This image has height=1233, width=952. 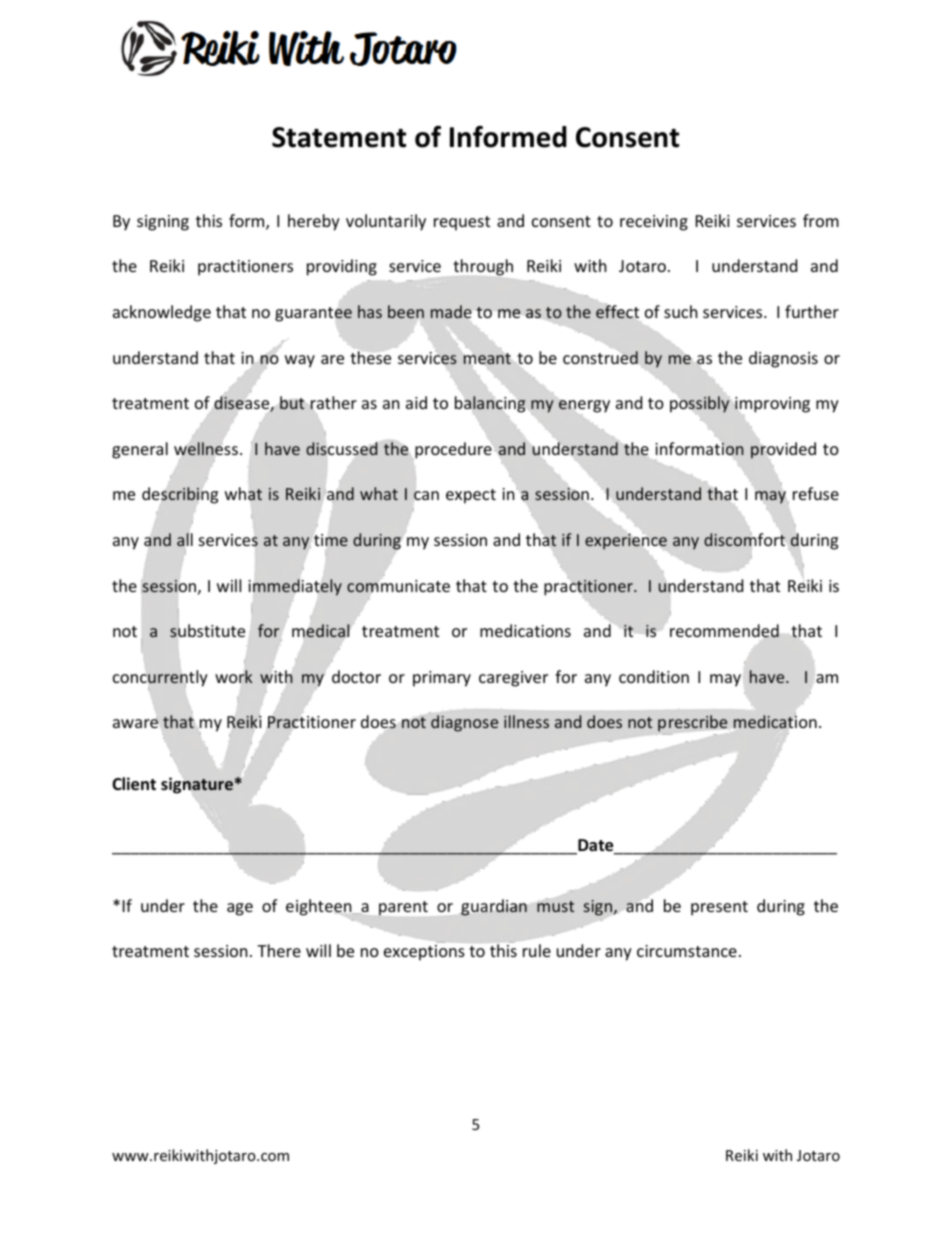 What do you see at coordinates (185, 539) in the image?
I see `all` at bounding box center [185, 539].
